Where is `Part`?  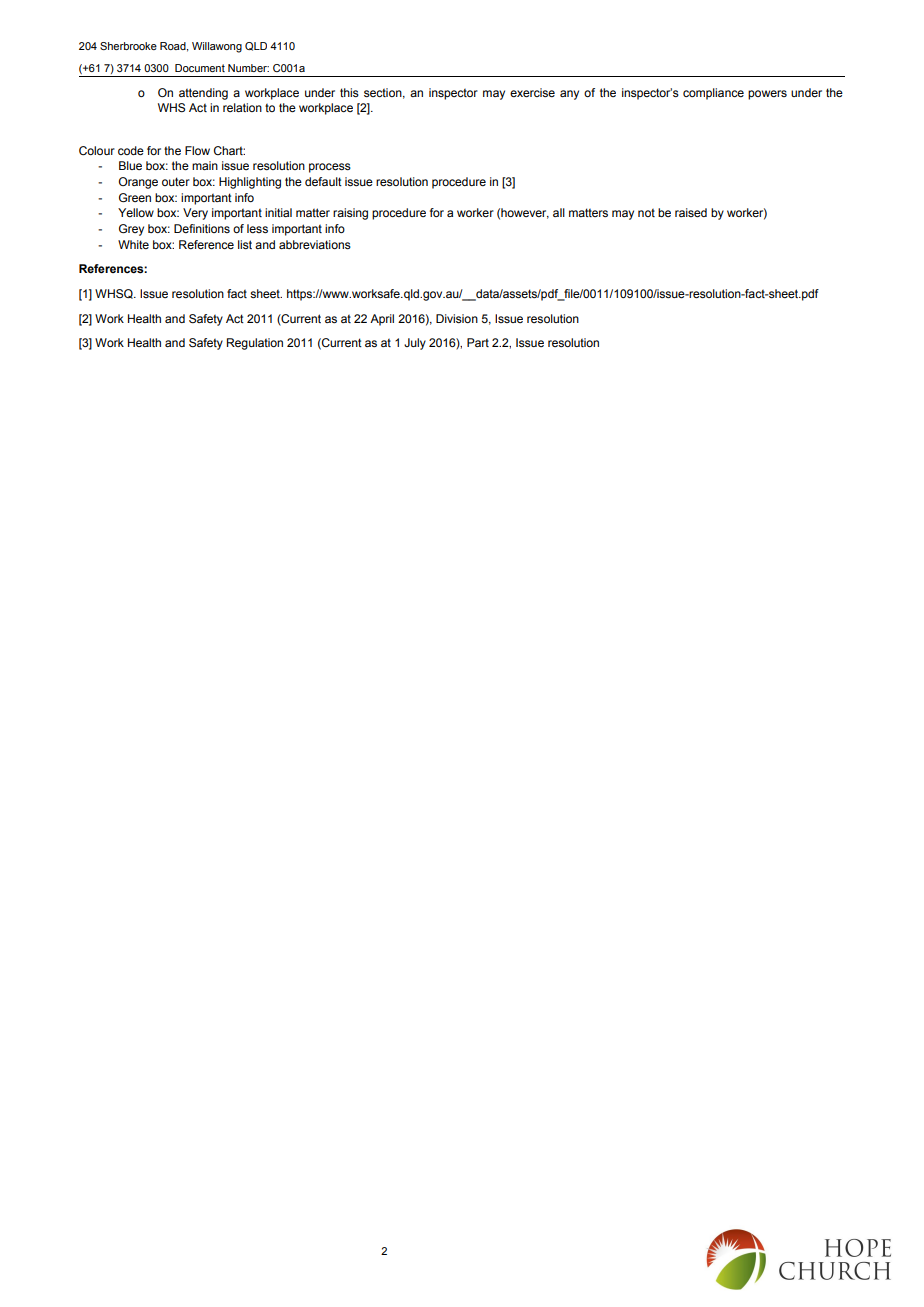 Part is located at coordinates (478, 342).
